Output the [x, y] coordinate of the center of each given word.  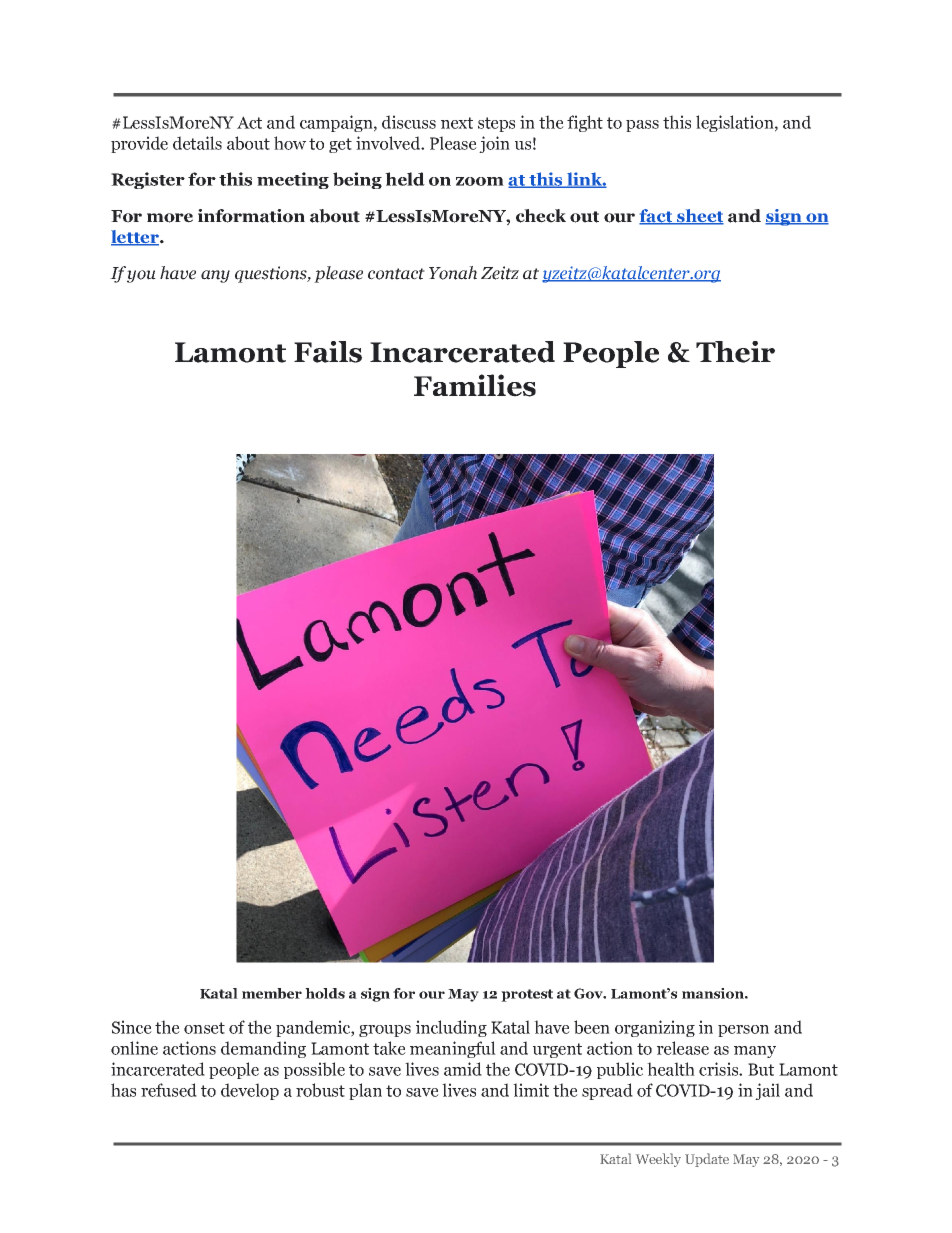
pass [642, 126]
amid [463, 1069]
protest [527, 995]
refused [169, 1090]
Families [475, 385]
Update [707, 1160]
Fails [328, 352]
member [272, 993]
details [197, 143]
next [457, 123]
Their [735, 352]
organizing [655, 1028]
